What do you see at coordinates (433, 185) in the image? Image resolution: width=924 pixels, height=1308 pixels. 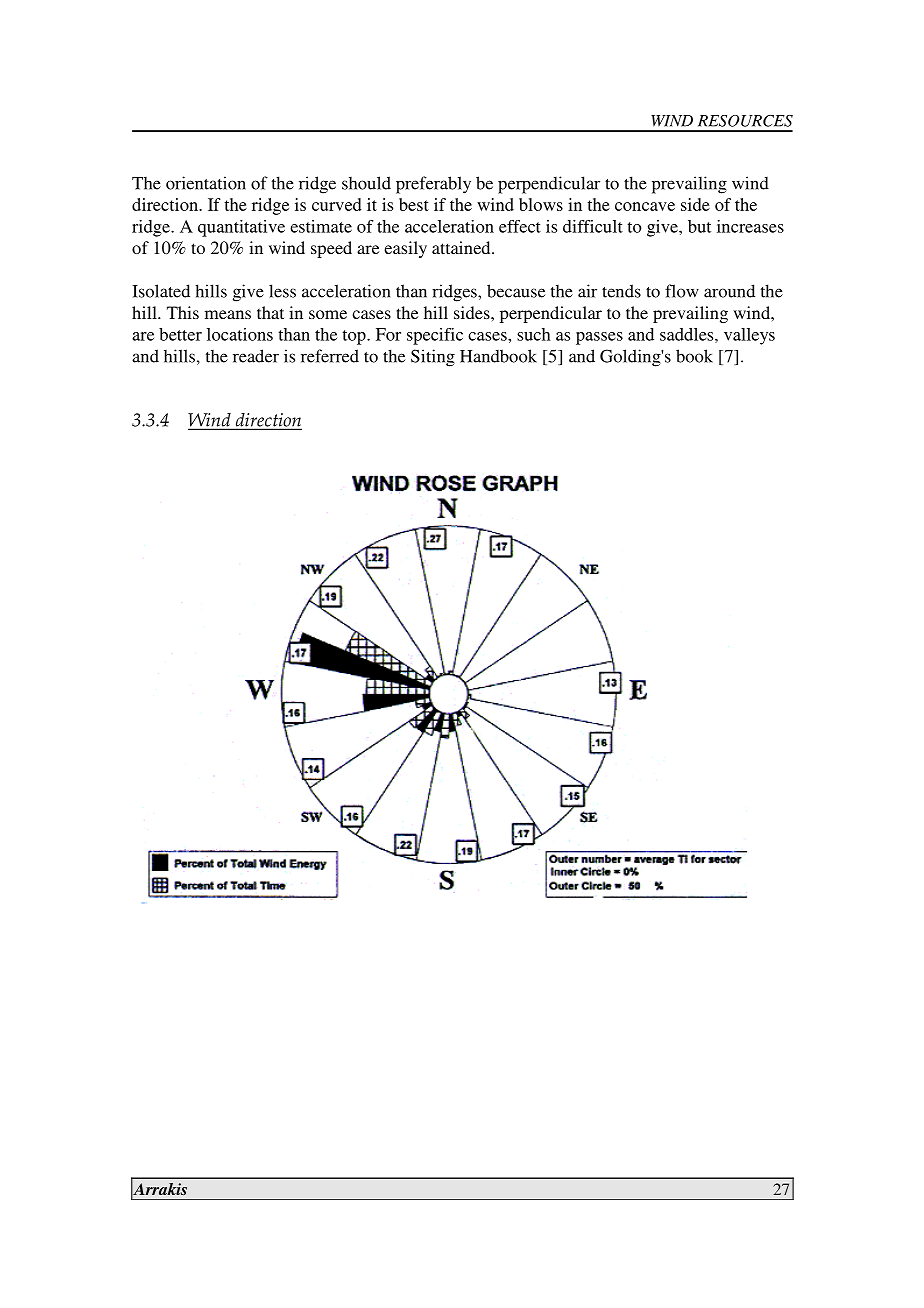 I see `preferably` at bounding box center [433, 185].
